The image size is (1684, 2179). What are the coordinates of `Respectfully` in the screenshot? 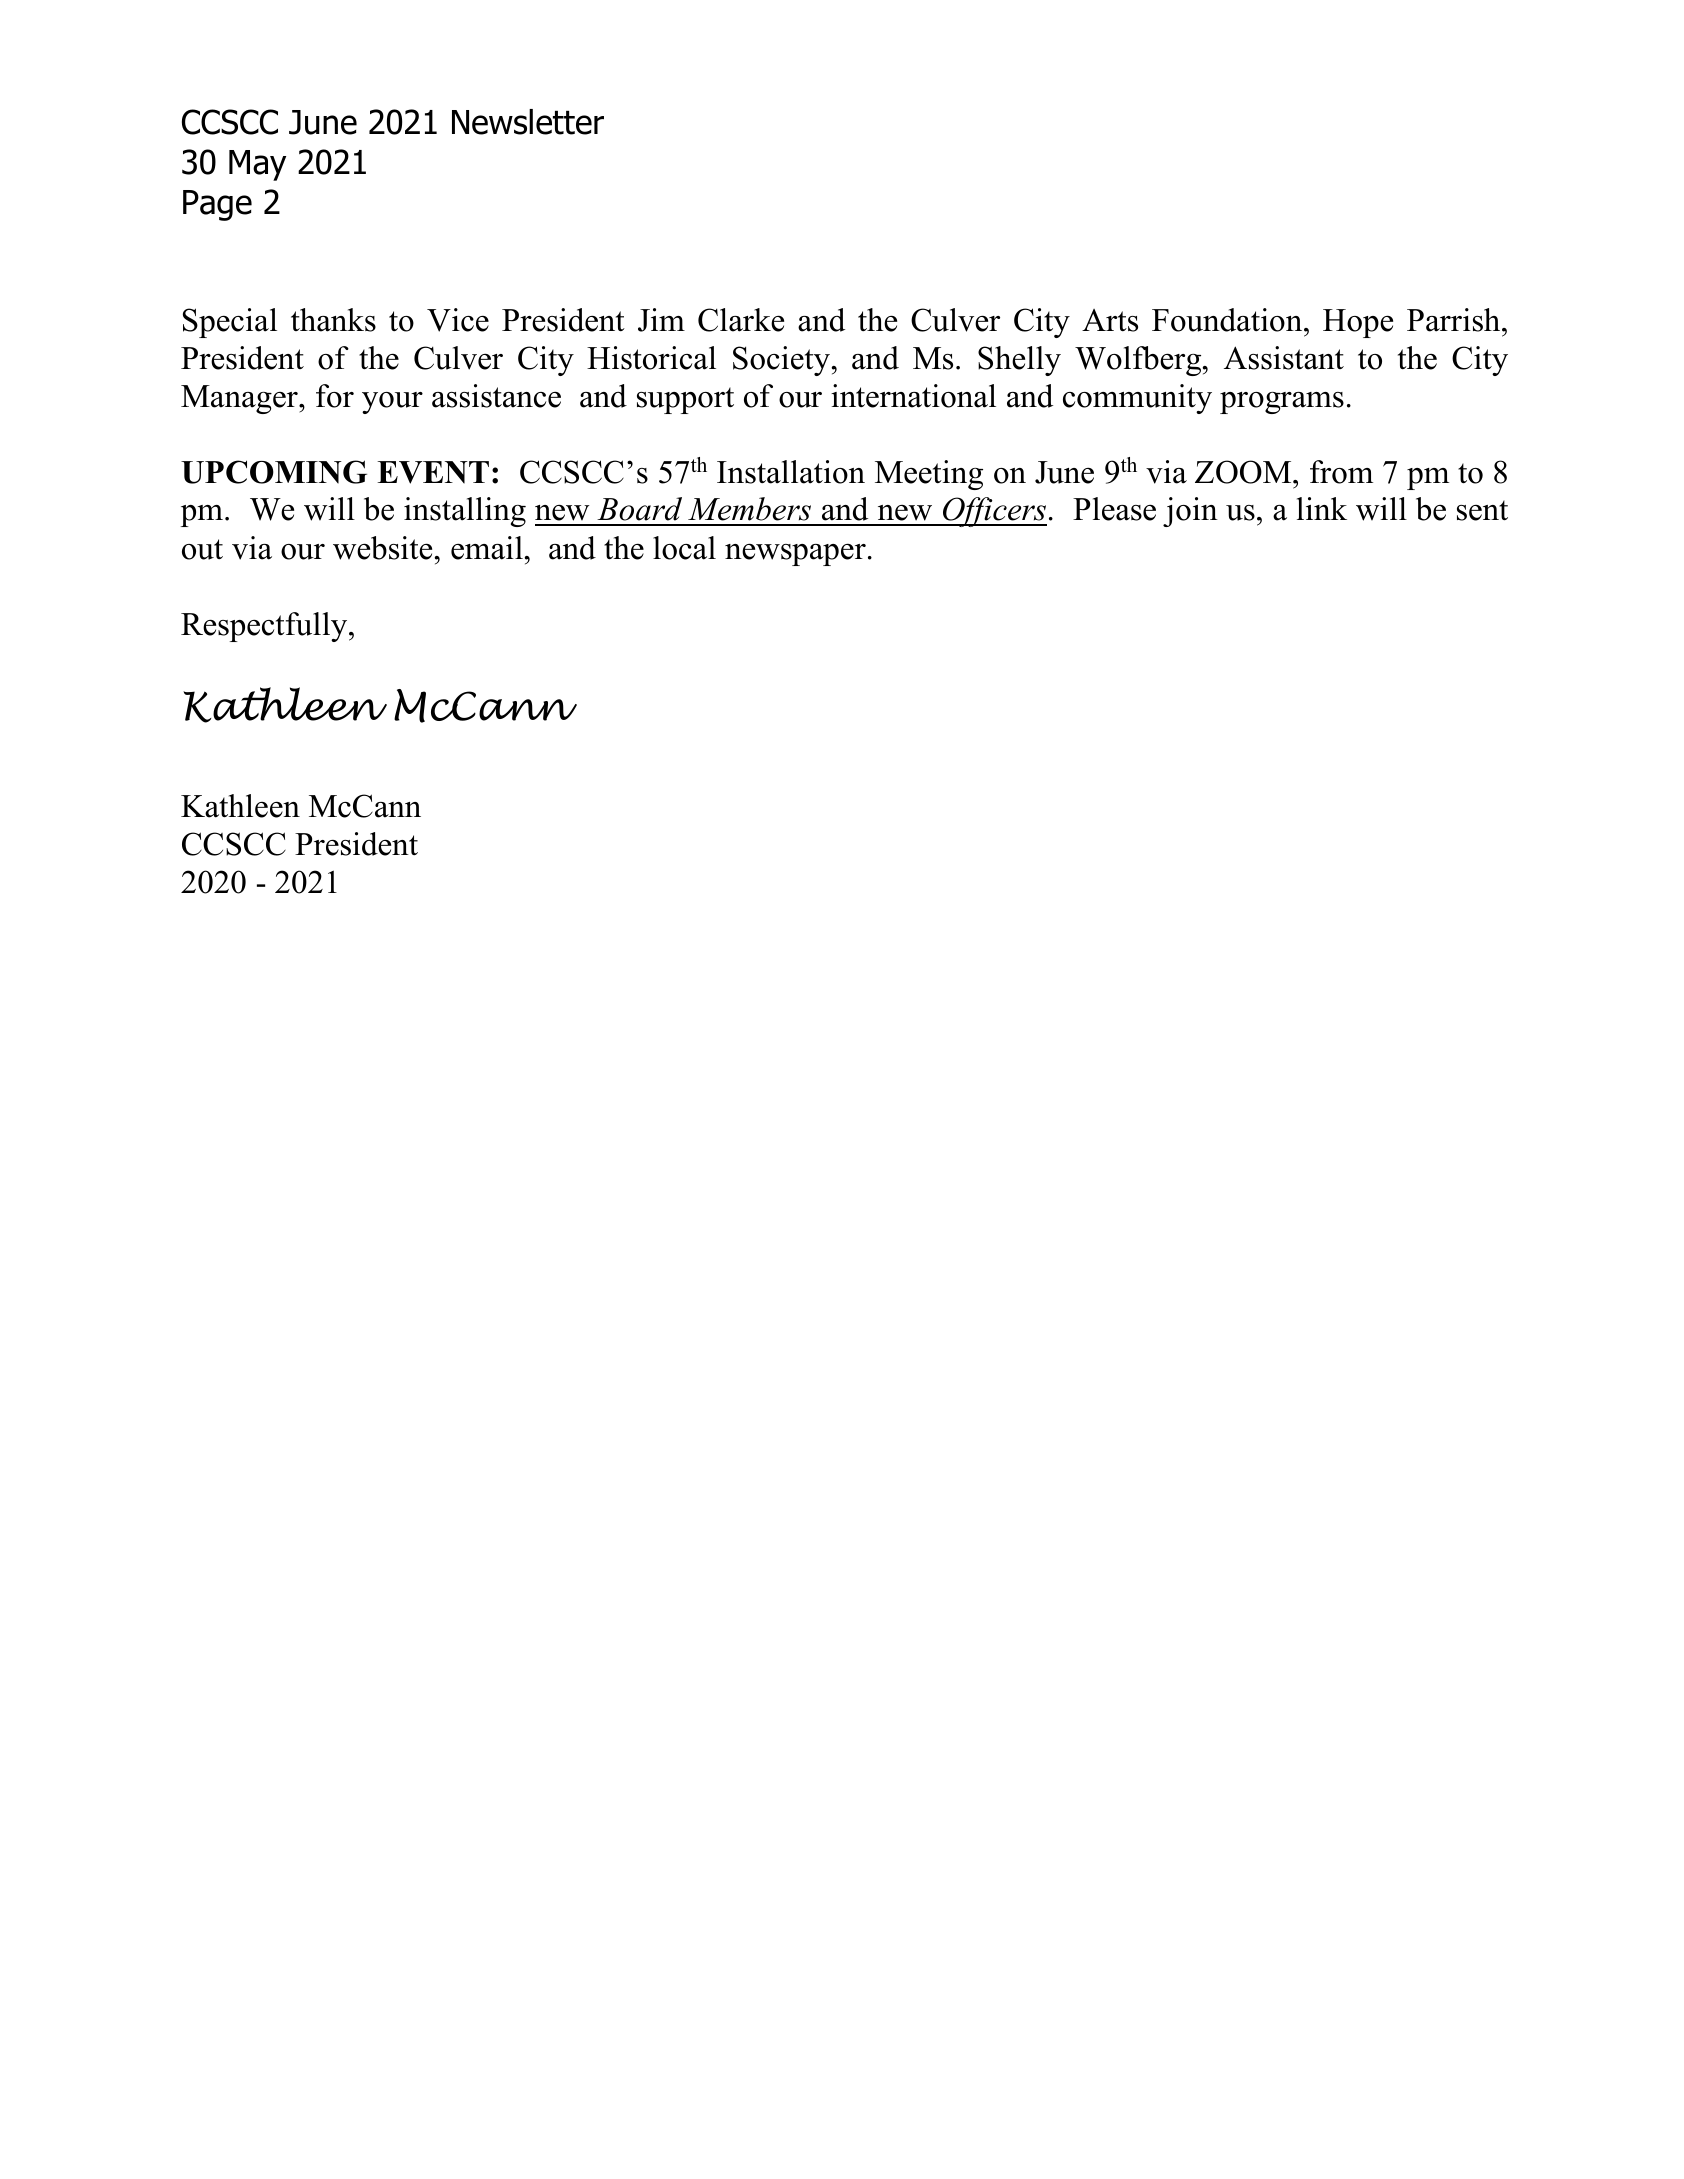 It's located at (265, 627).
